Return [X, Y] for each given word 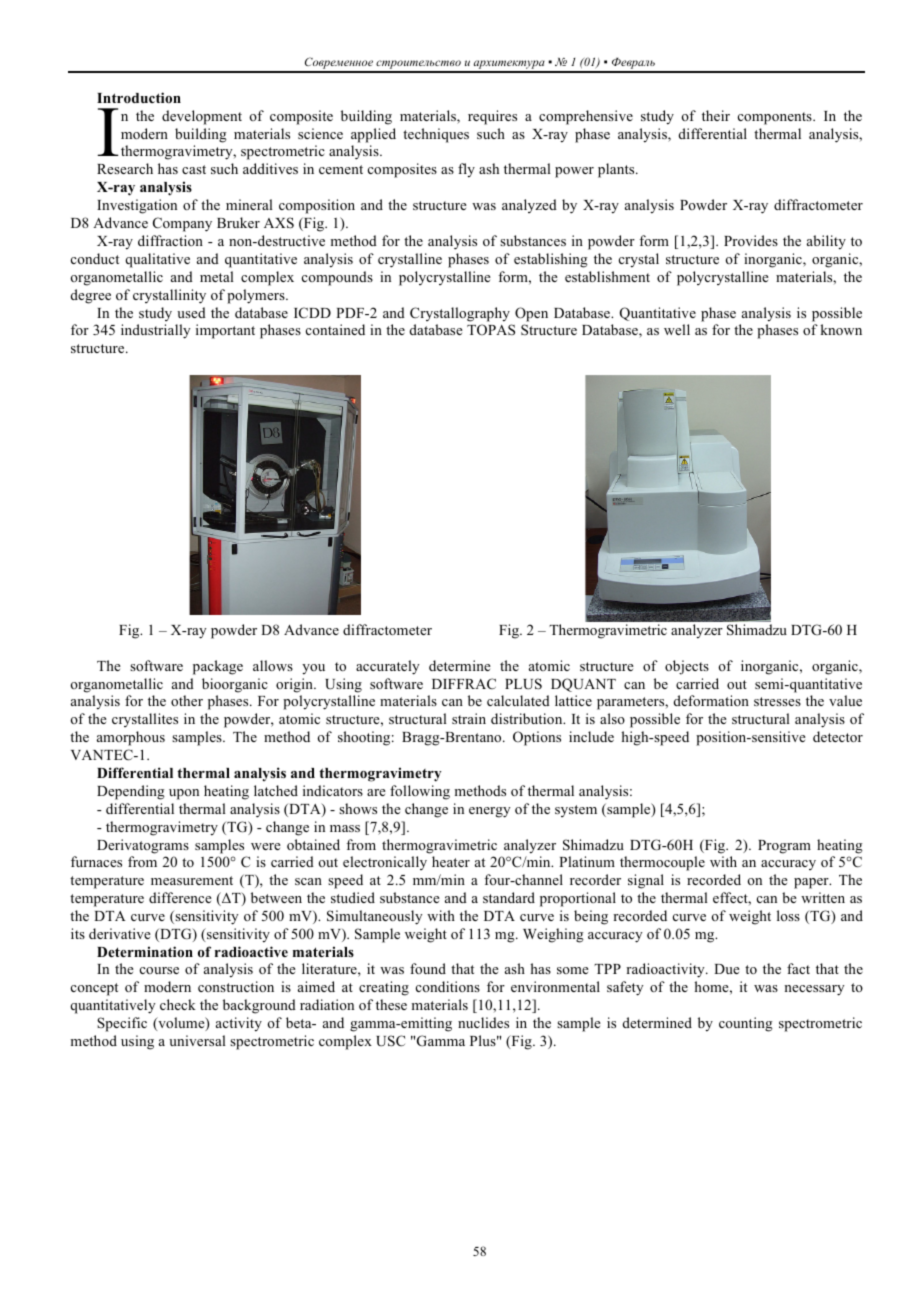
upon [184, 794]
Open [531, 314]
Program [784, 847]
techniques [436, 135]
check [178, 1004]
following [420, 792]
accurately [388, 667]
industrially [156, 331]
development [202, 117]
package [218, 667]
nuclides [483, 1022]
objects [687, 667]
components [776, 118]
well [677, 329]
